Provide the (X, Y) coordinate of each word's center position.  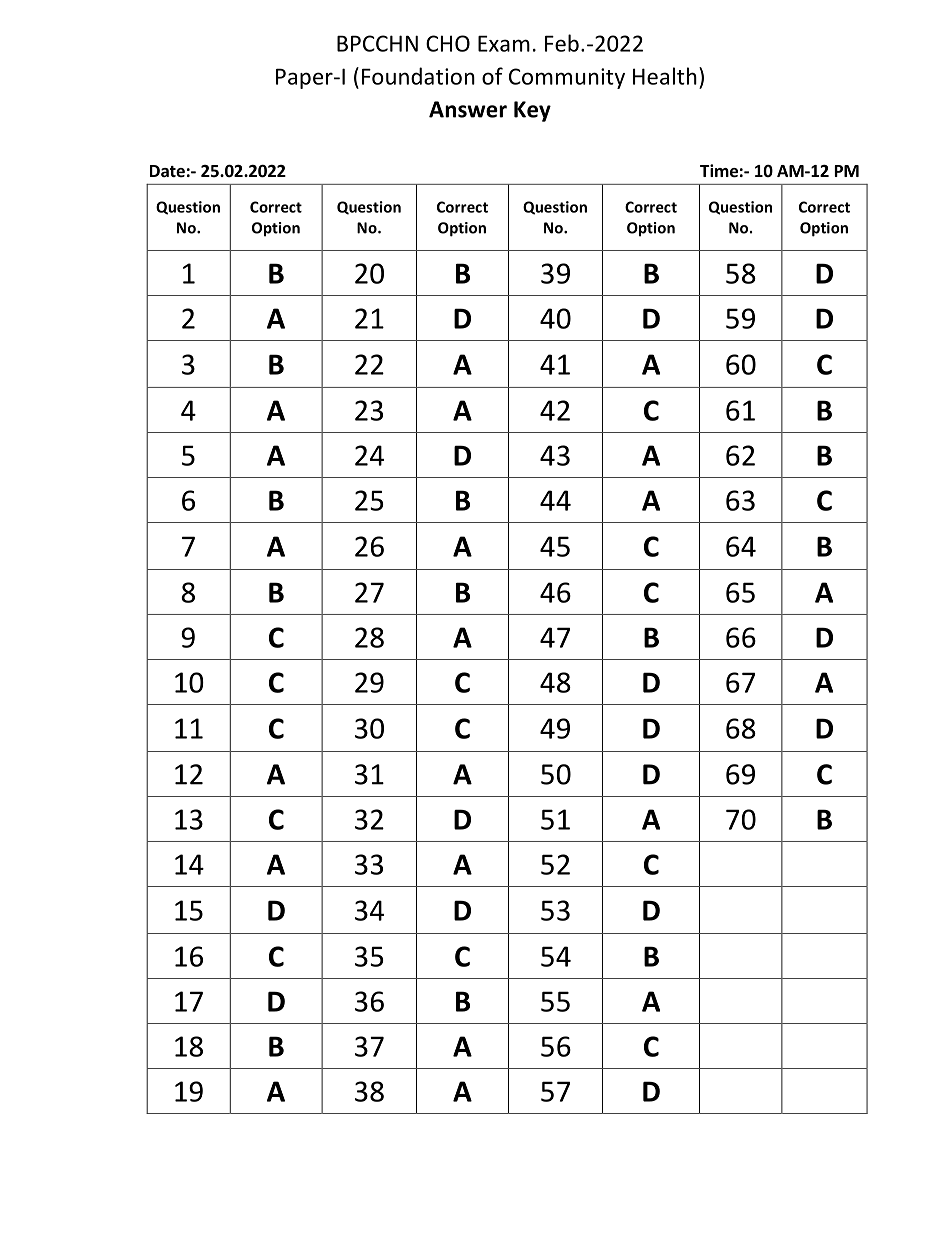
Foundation (418, 76)
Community (567, 78)
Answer (468, 109)
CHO (448, 43)
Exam (504, 43)
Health (665, 76)
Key (532, 111)
